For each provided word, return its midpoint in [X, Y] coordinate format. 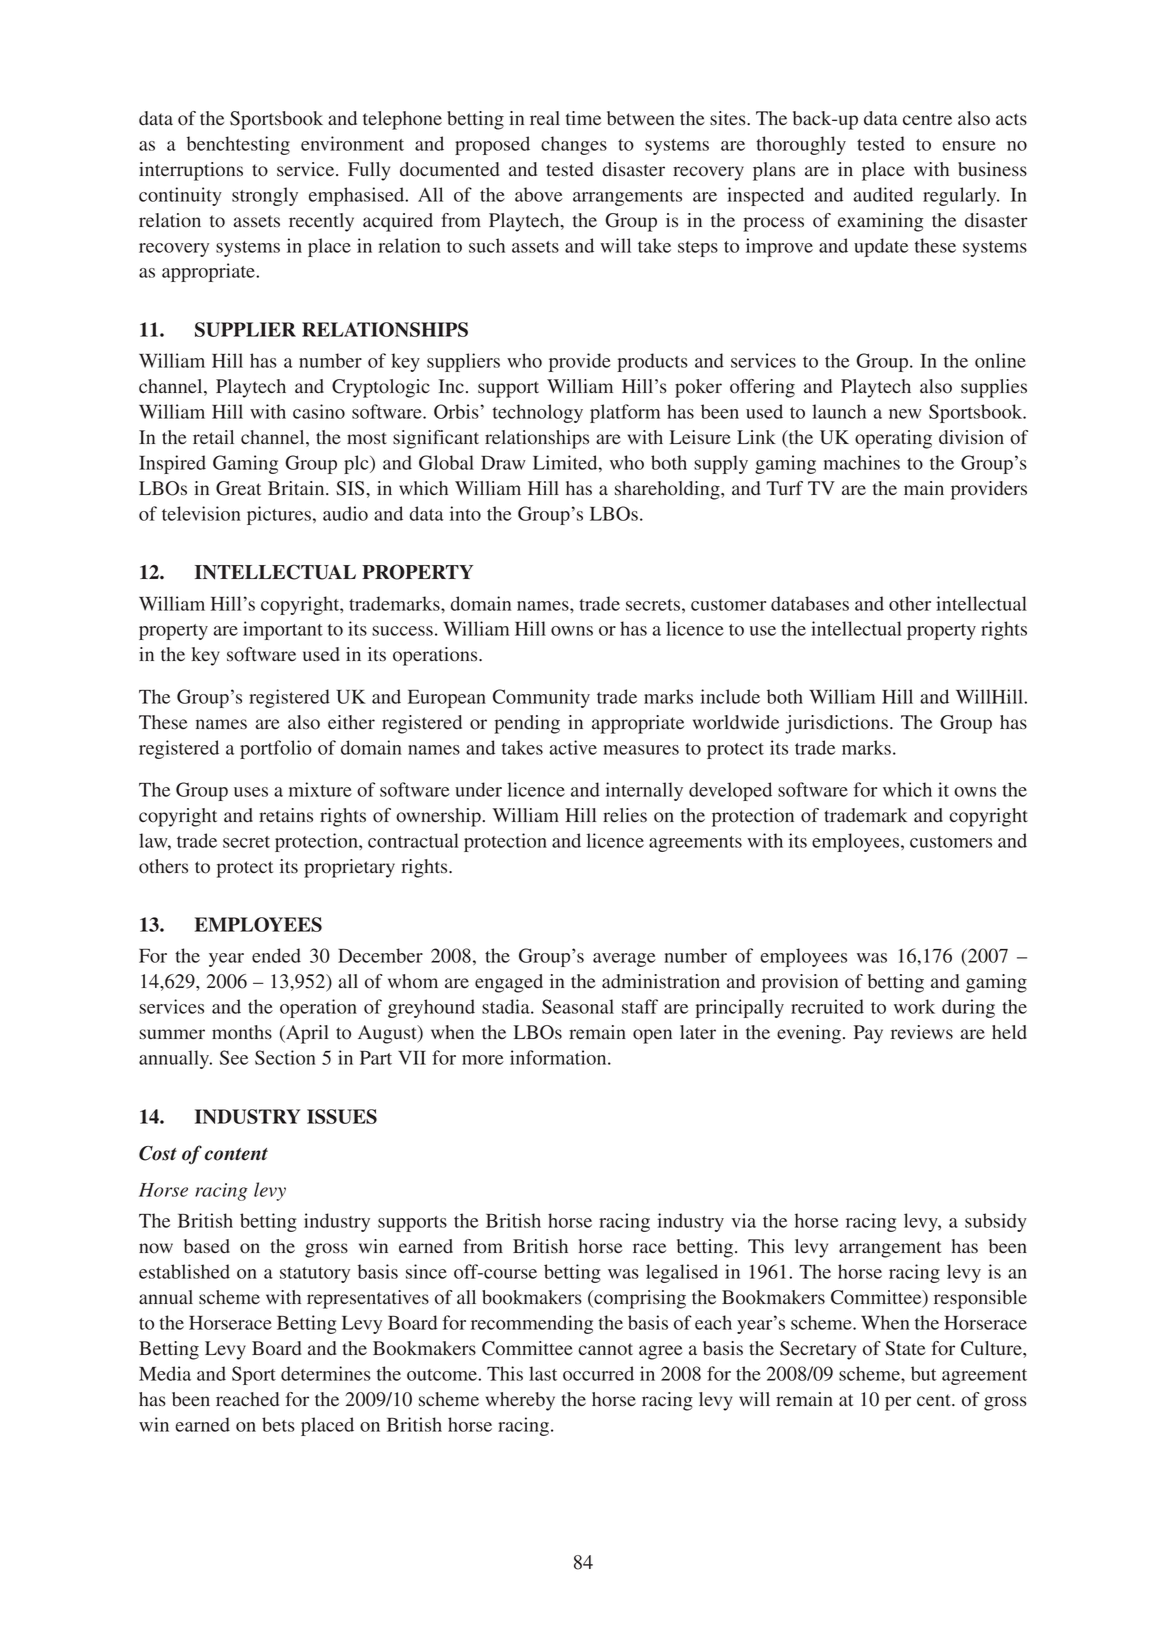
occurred [598, 1373]
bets [278, 1424]
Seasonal [578, 1006]
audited [883, 194]
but [923, 1373]
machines [862, 462]
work [914, 1006]
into [465, 513]
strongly [265, 196]
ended [276, 955]
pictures [279, 515]
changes [574, 145]
